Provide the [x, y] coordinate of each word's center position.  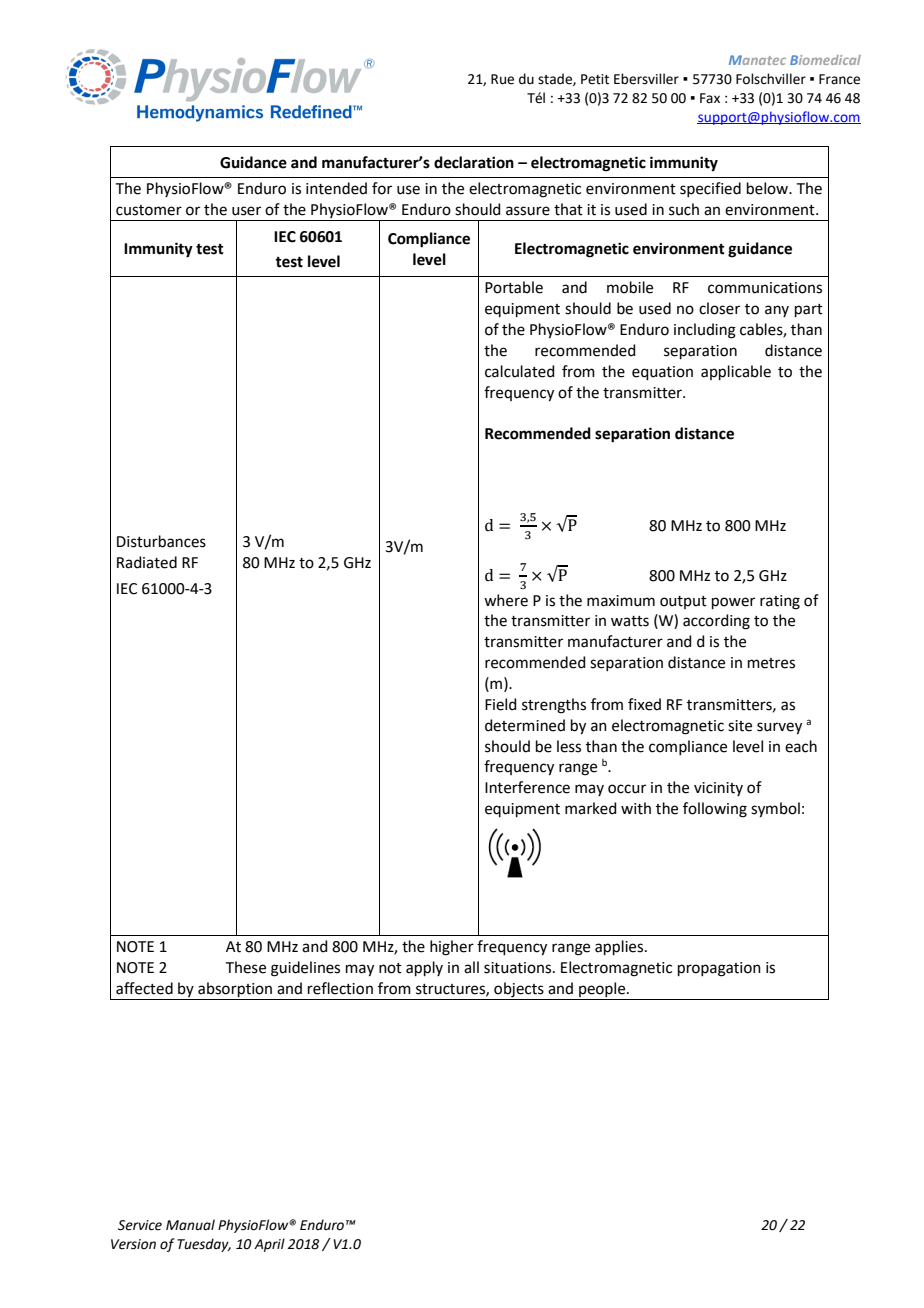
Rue [502, 79]
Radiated [147, 562]
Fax [710, 98]
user [246, 211]
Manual [190, 1225]
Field [501, 704]
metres [771, 663]
